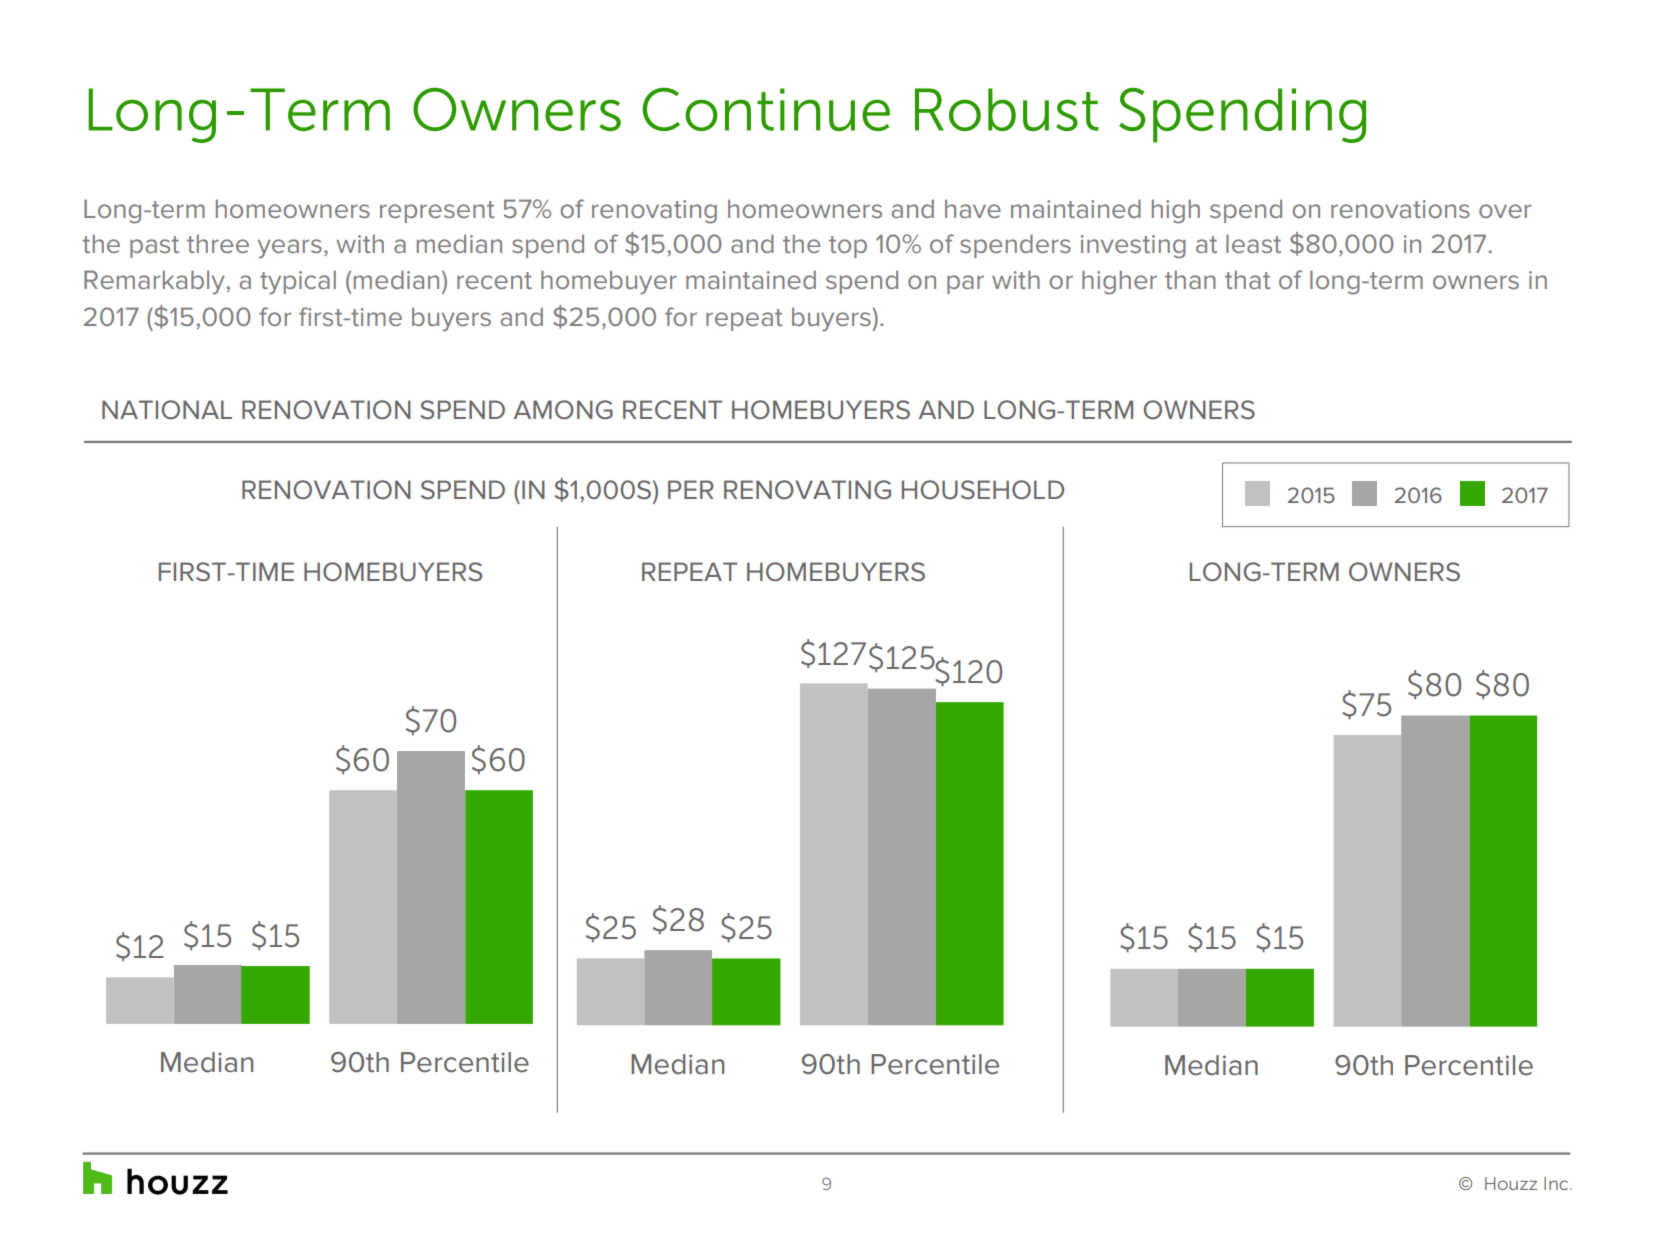  What do you see at coordinates (766, 109) in the screenshot?
I see `Continue` at bounding box center [766, 109].
